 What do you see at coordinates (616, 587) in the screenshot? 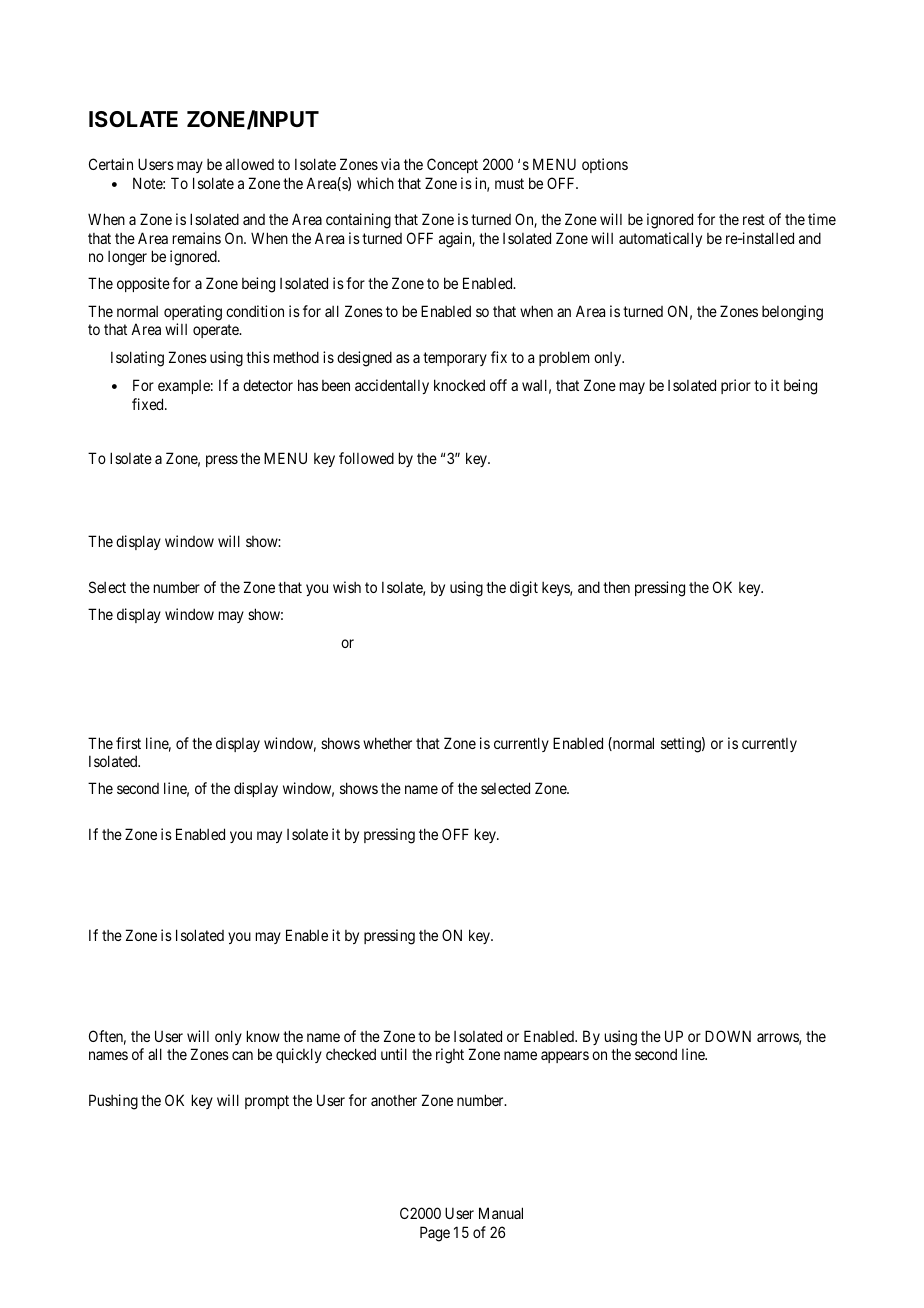
I see `then` at bounding box center [616, 587].
